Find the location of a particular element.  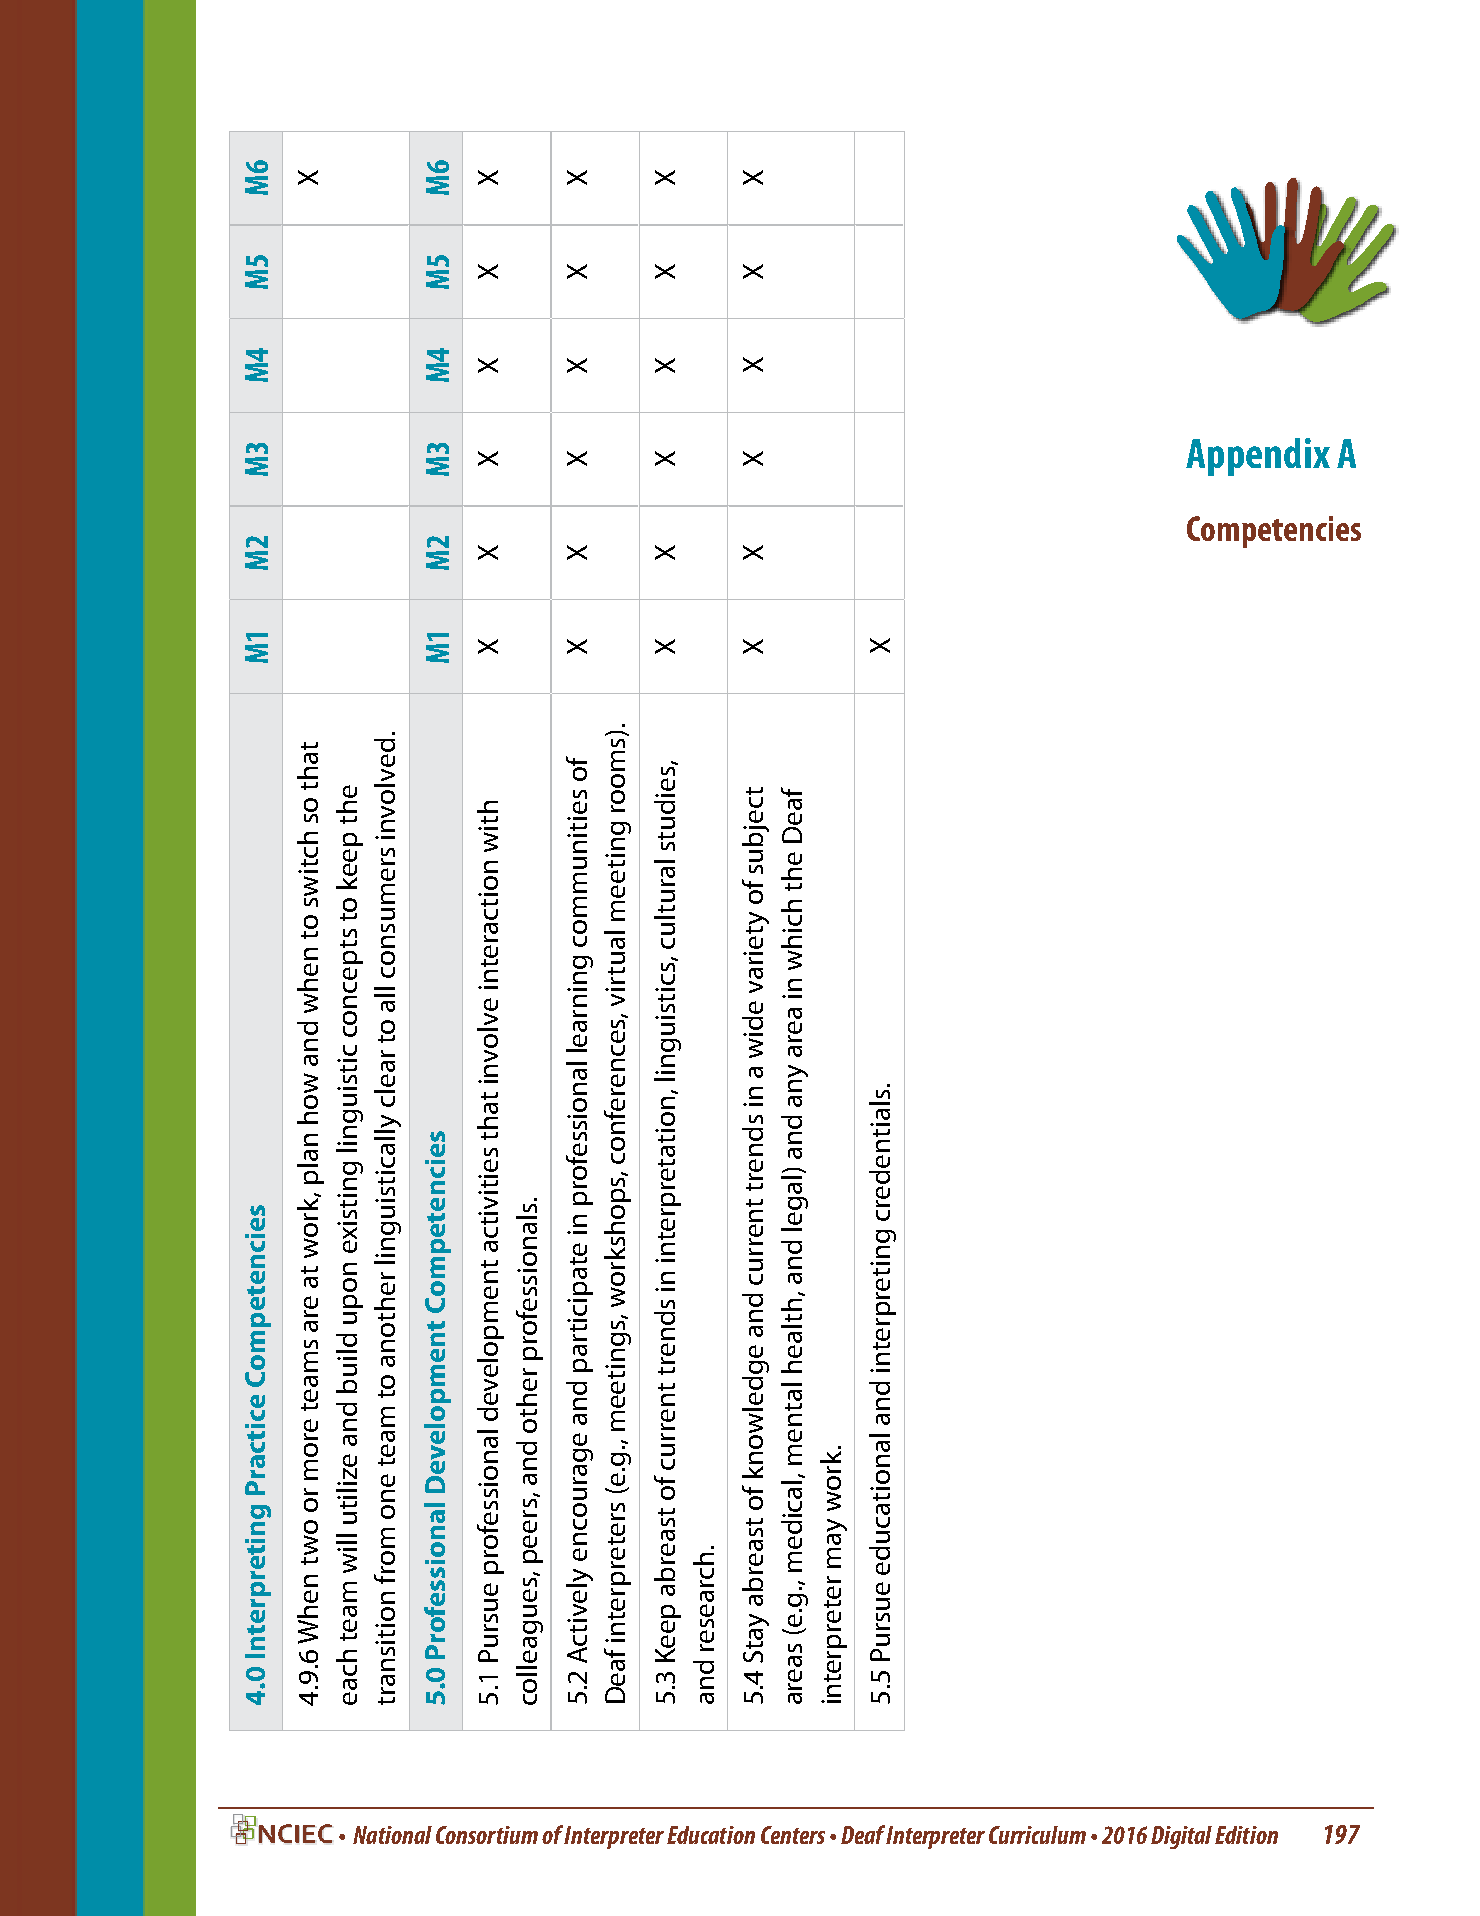

Curriculum is located at coordinates (1037, 1835).
